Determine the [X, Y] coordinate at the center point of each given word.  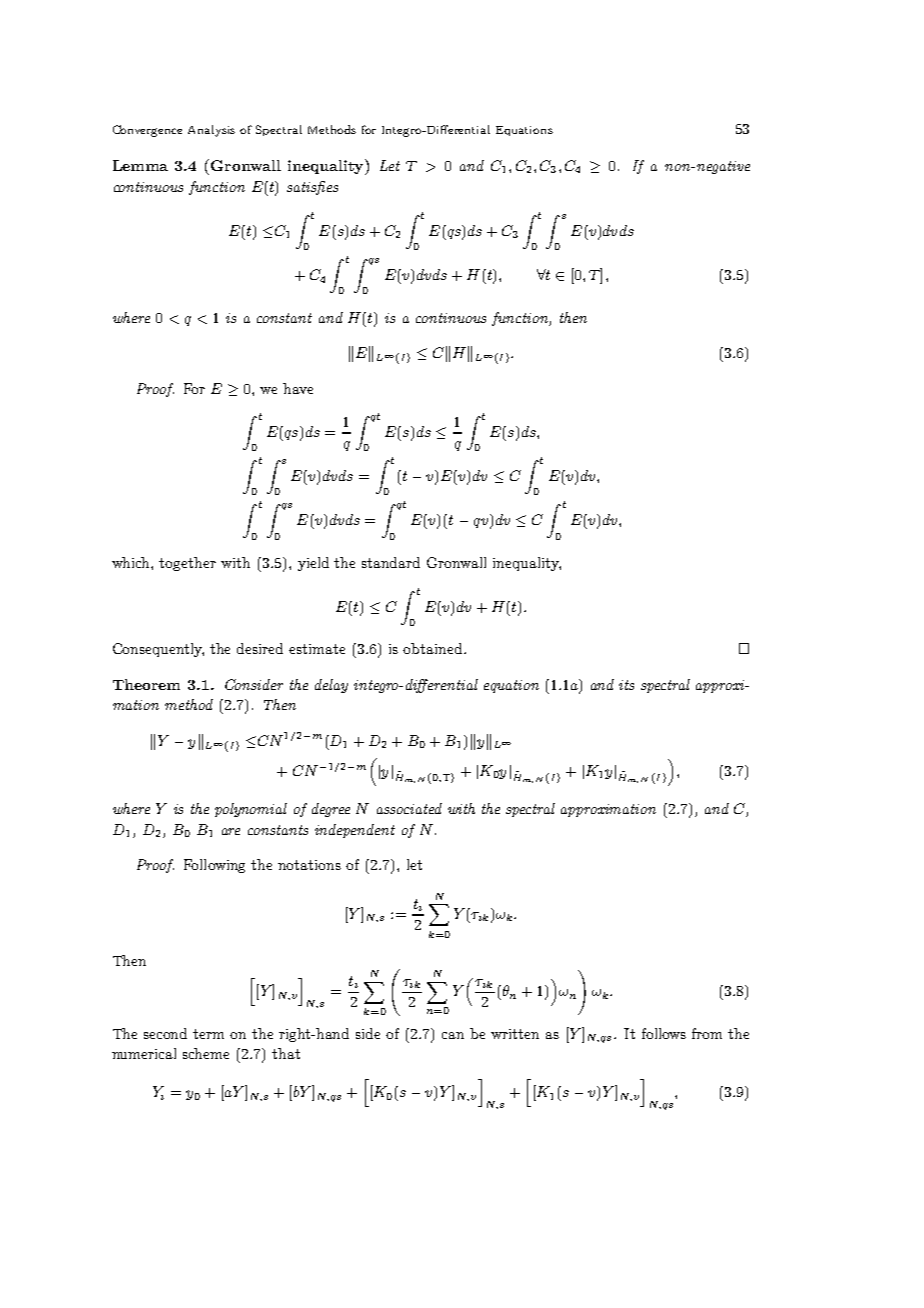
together [187, 564]
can [453, 1035]
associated [409, 808]
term [208, 1034]
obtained [434, 648]
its [626, 685]
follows [664, 1033]
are [231, 831]
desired [260, 648]
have [298, 388]
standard [391, 562]
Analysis [211, 131]
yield [313, 564]
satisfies [312, 188]
